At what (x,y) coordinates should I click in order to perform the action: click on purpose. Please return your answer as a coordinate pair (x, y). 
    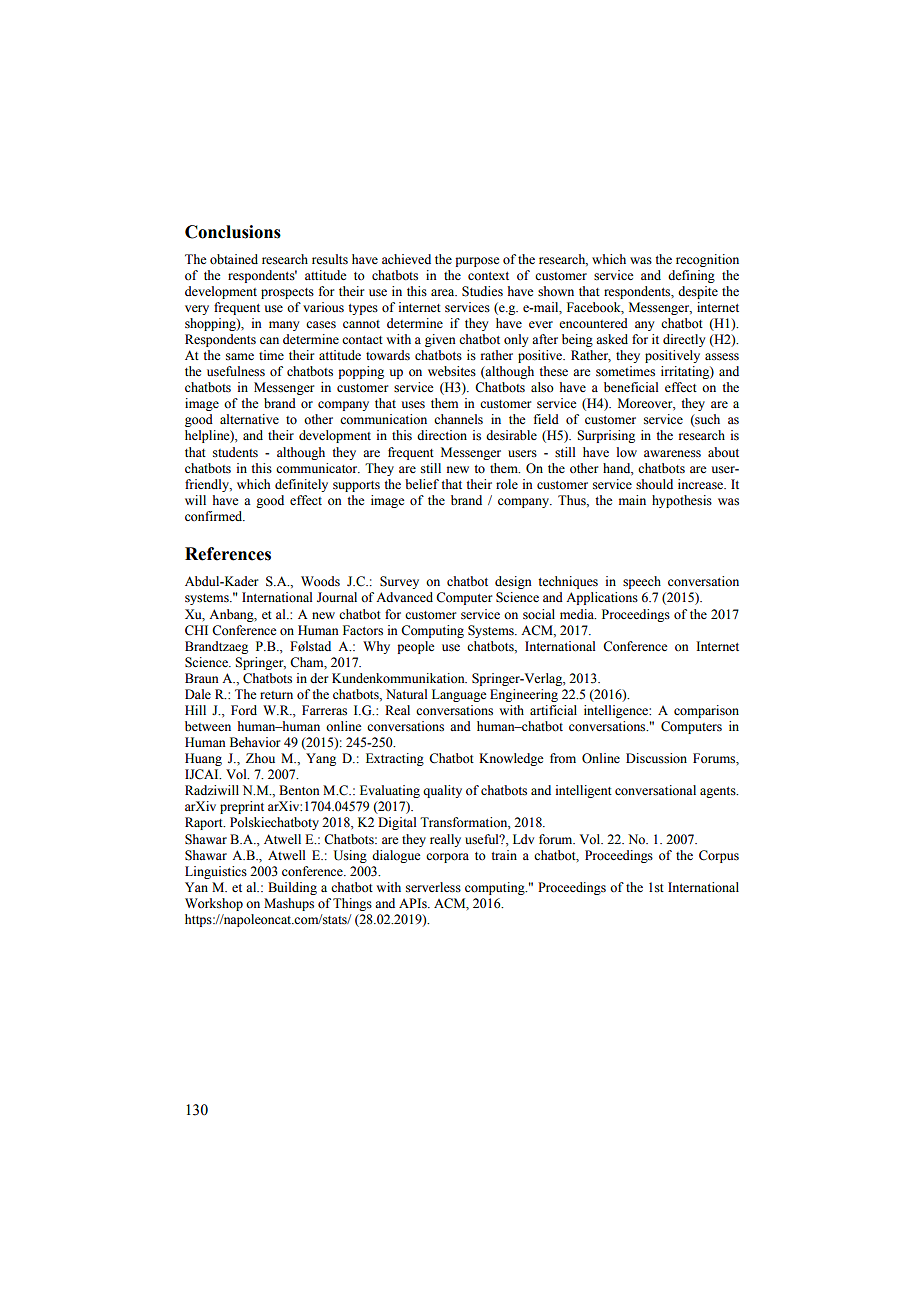
    Looking at the image, I should click on (477, 262).
